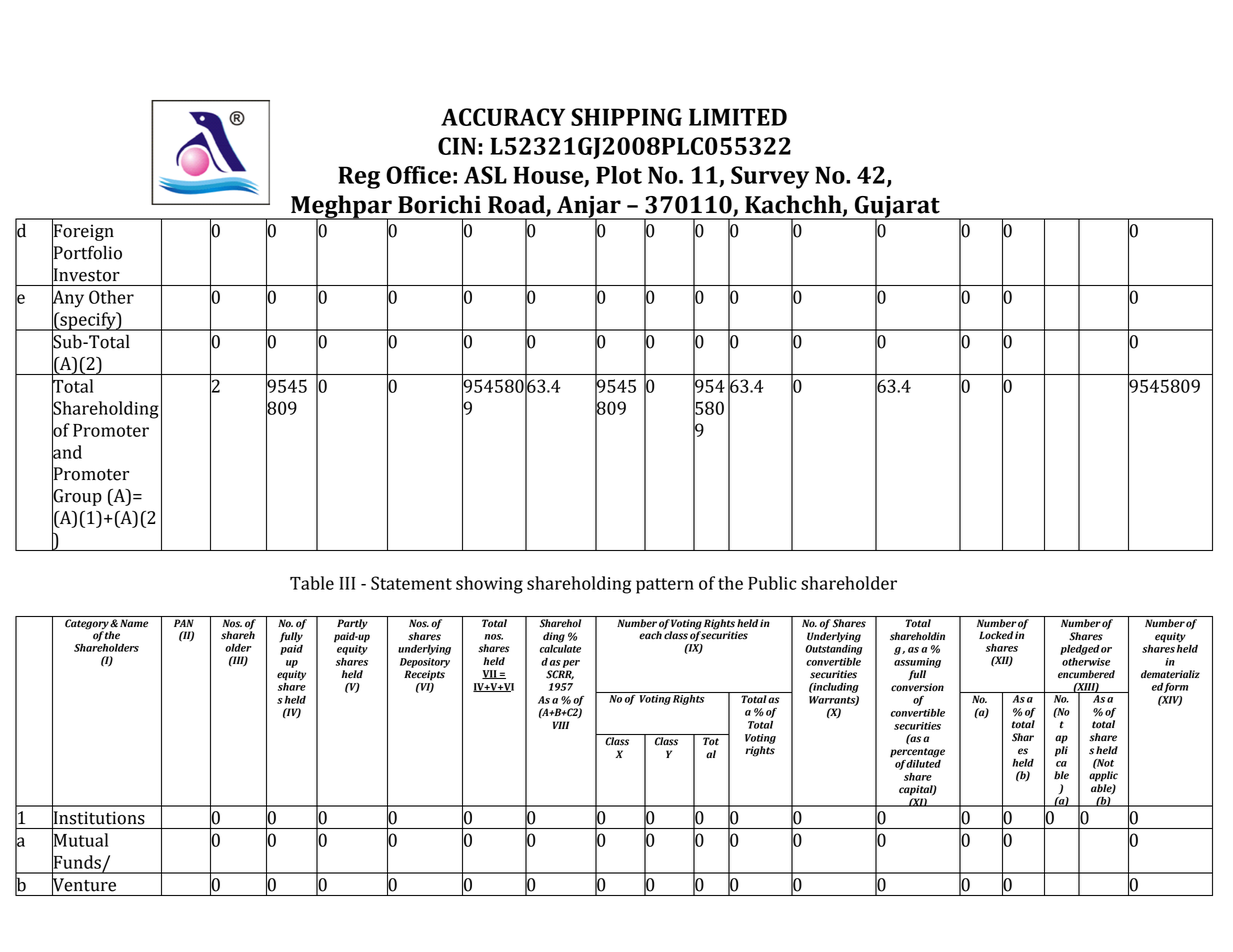 This screenshot has width=1233, height=952. I want to click on Receipts, so click(424, 675).
